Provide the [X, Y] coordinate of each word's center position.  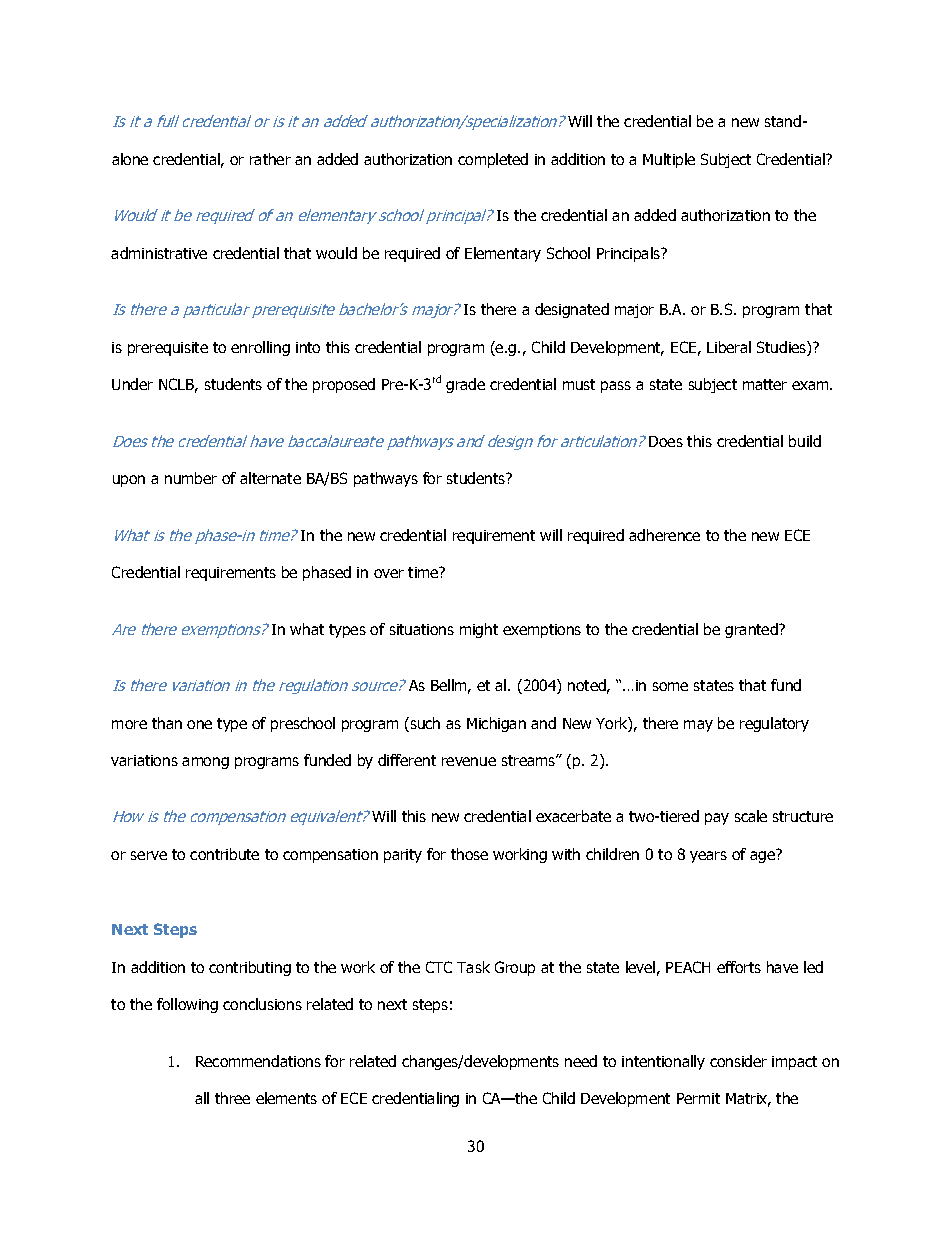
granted [752, 630]
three [232, 1098]
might [479, 630]
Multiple [669, 160]
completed [493, 160]
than [167, 723]
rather [270, 159]
